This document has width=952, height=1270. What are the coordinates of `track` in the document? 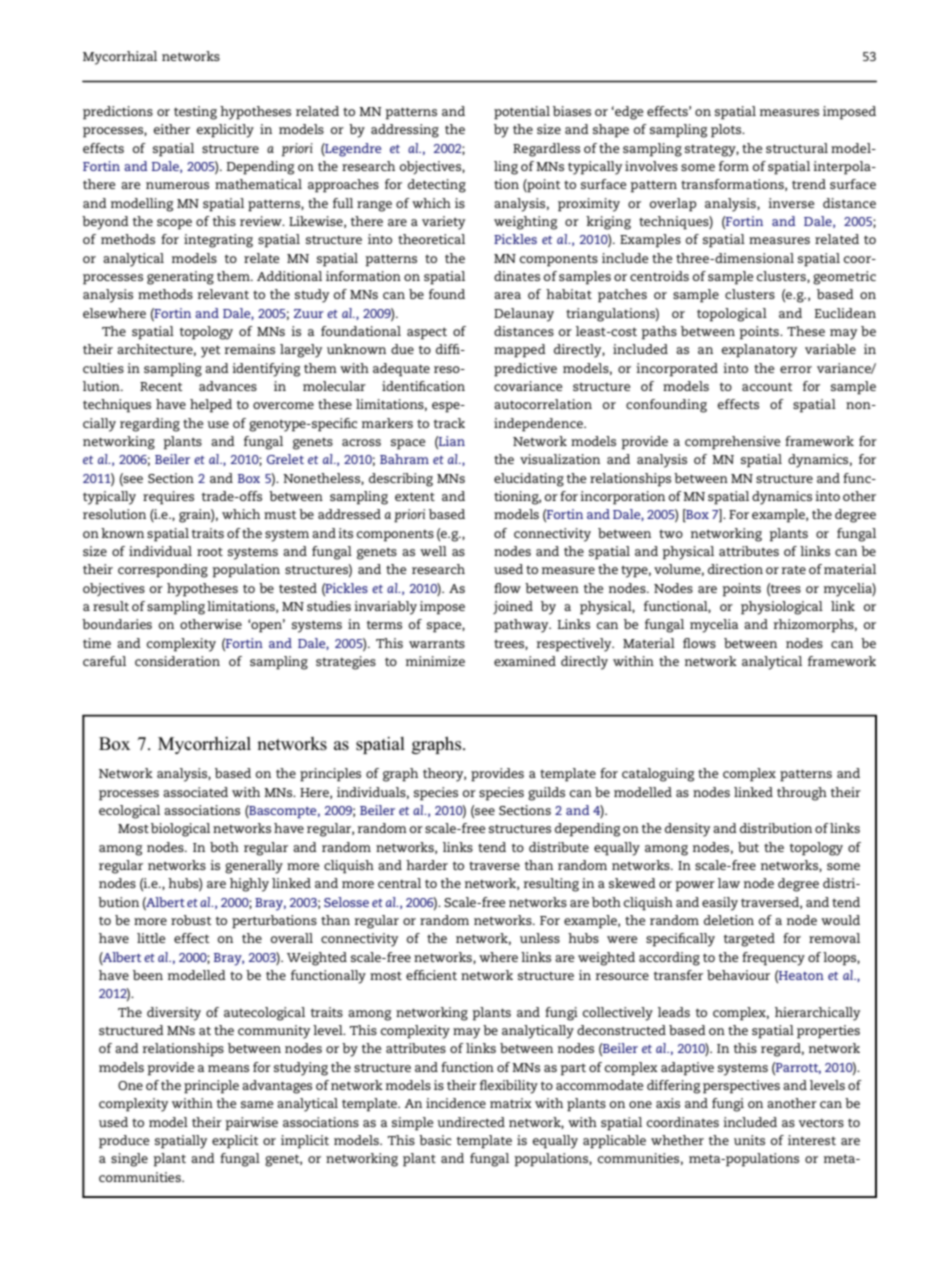 It's located at (449, 423).
